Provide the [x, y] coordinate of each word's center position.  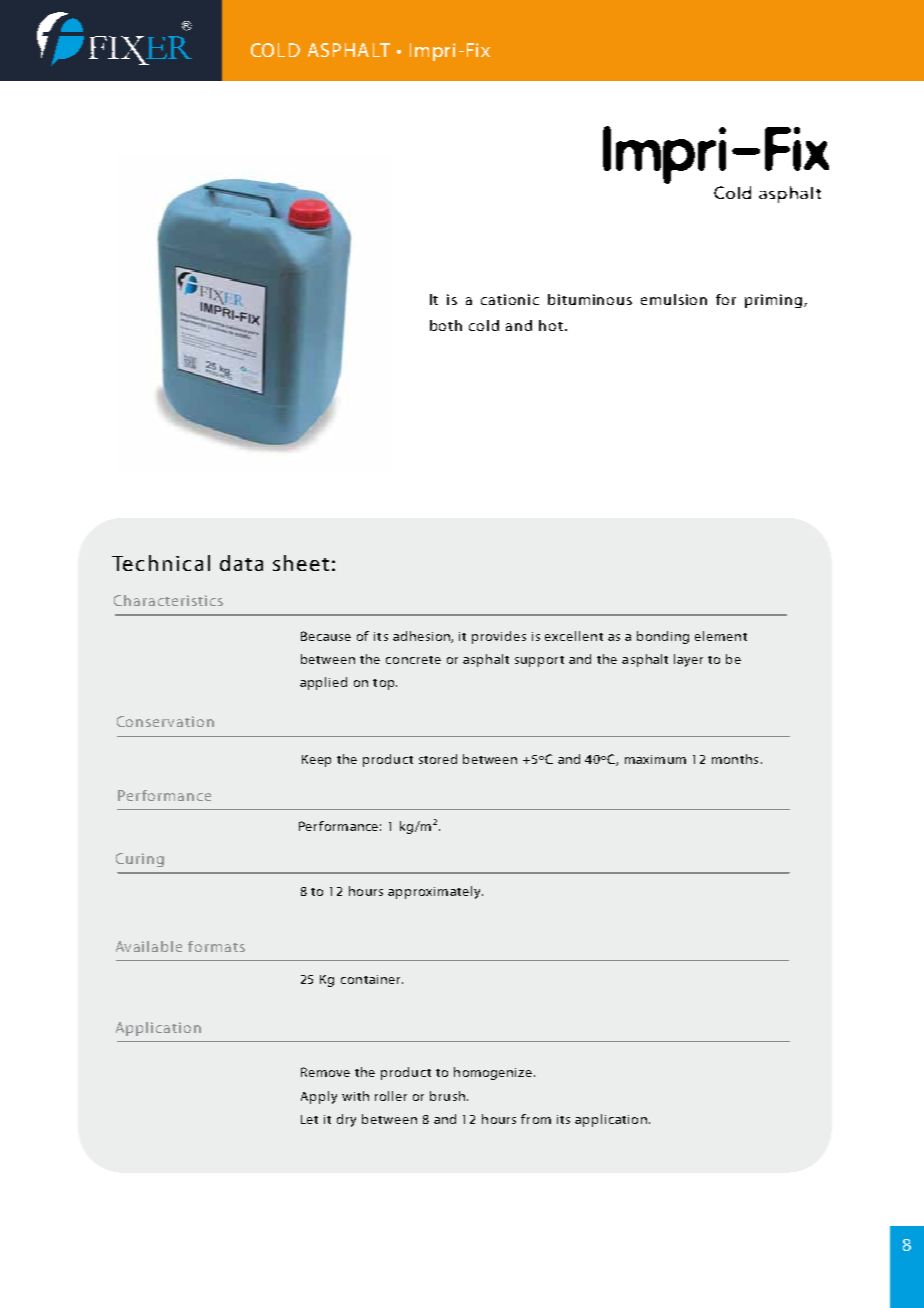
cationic [510, 299]
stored [438, 759]
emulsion [674, 299]
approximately [435, 892]
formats [216, 946]
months [735, 759]
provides [499, 637]
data [241, 563]
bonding [663, 637]
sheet [301, 563]
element [721, 636]
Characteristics [168, 600]
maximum [655, 759]
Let [309, 1119]
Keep [316, 761]
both [446, 325]
